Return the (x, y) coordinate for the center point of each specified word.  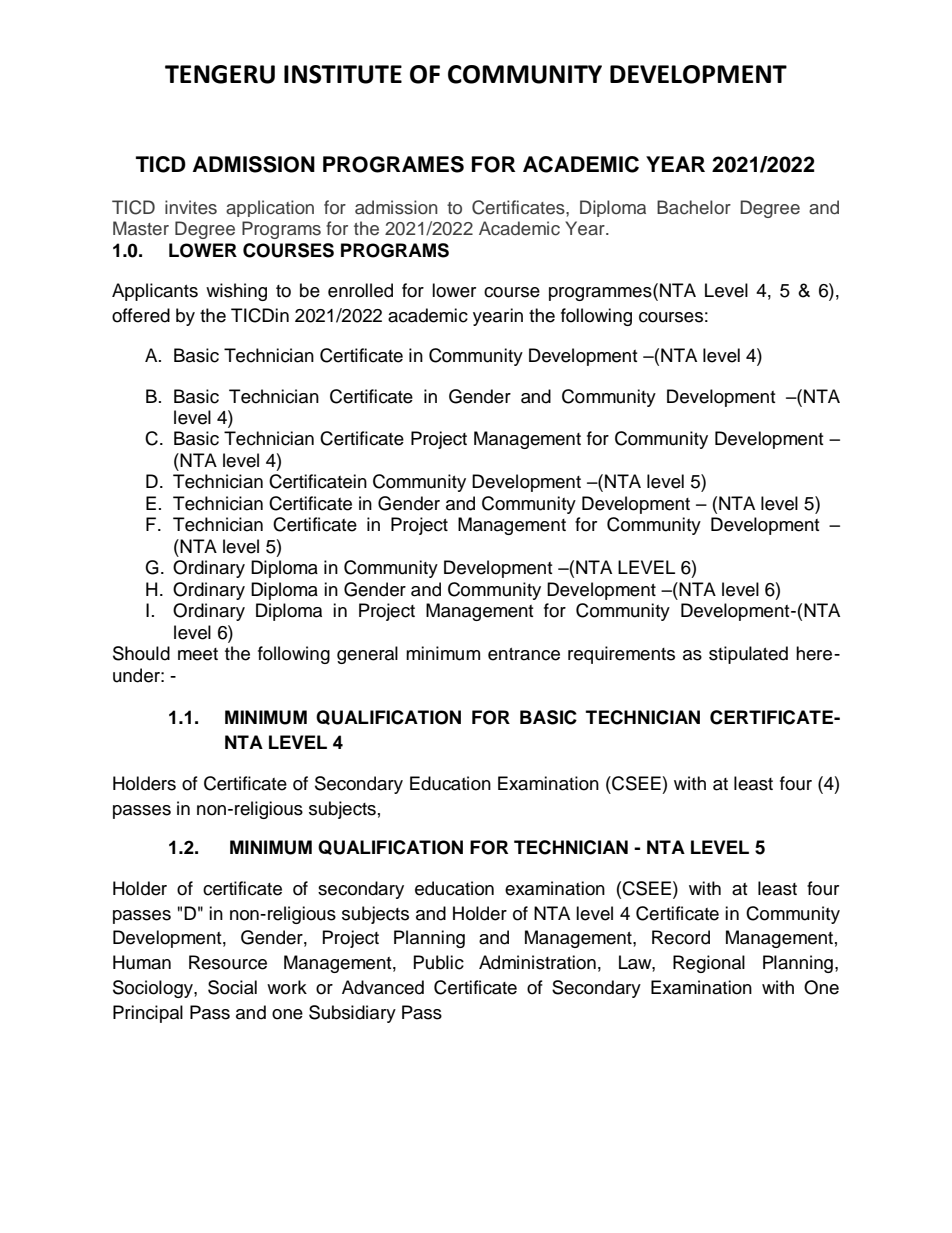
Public (439, 962)
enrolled (360, 290)
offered (141, 315)
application (270, 208)
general (367, 655)
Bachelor (694, 207)
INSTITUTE (343, 74)
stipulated (748, 655)
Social (232, 987)
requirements (621, 655)
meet (198, 654)
